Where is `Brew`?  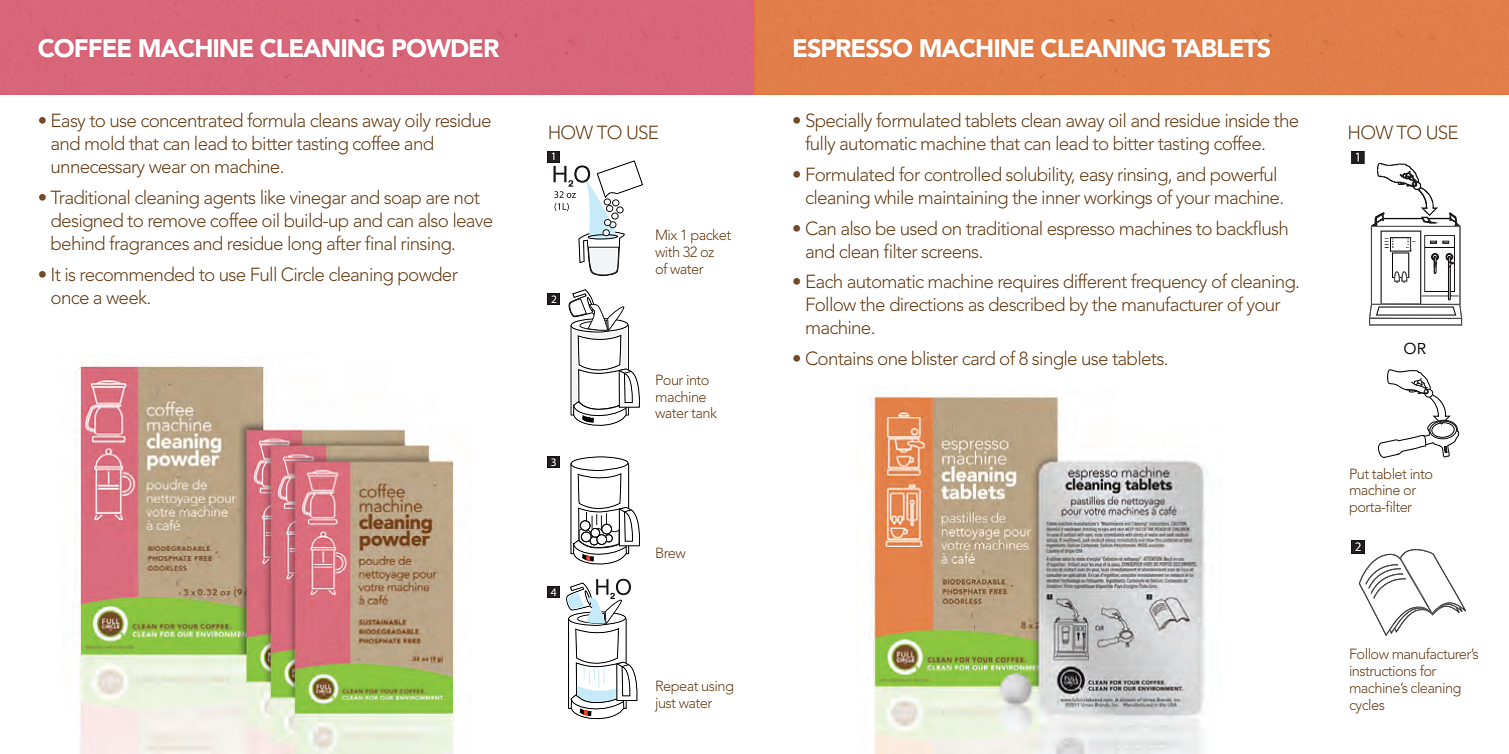
Brew is located at coordinates (671, 552).
